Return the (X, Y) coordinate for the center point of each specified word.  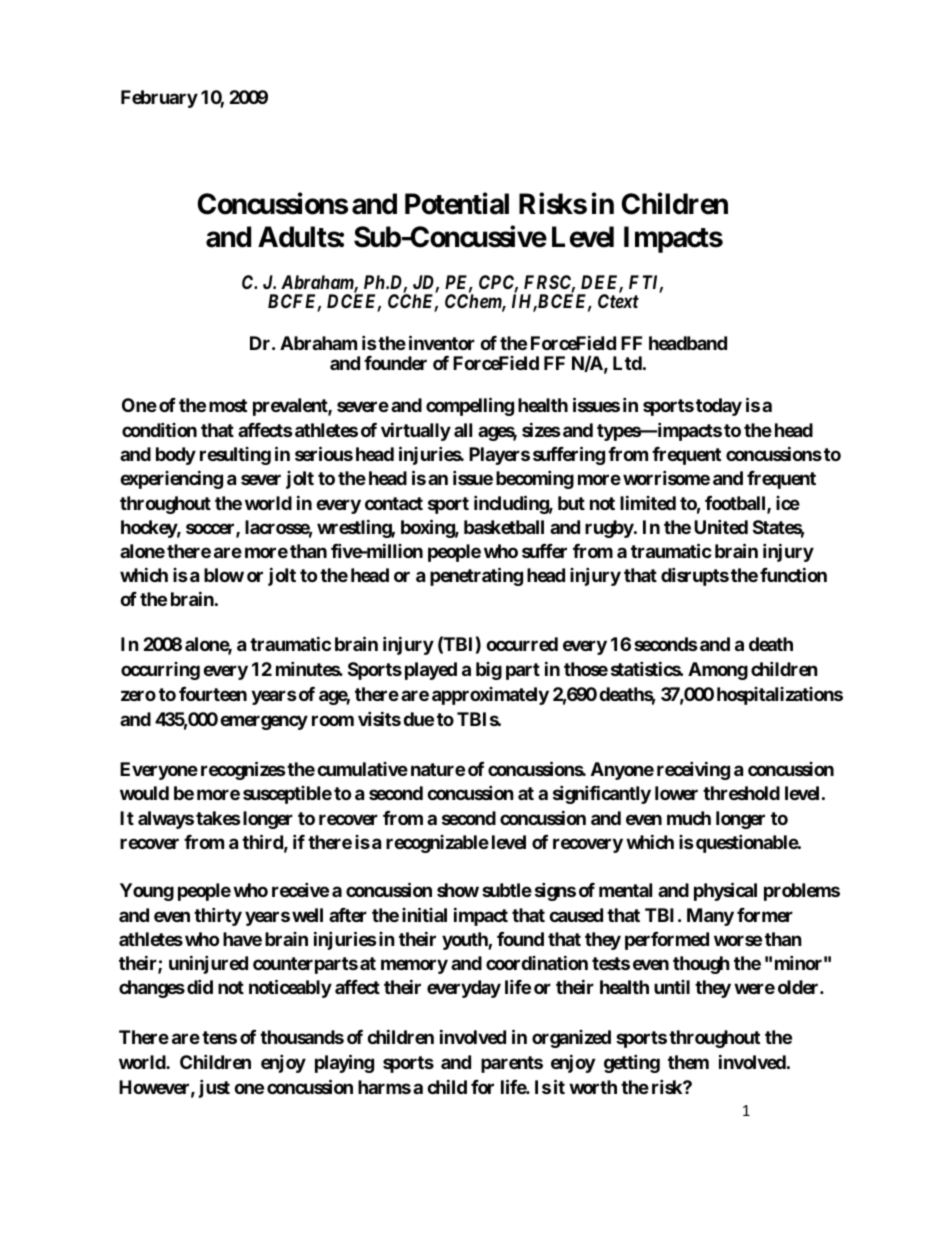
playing (344, 1063)
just (214, 1088)
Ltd (627, 363)
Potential (457, 204)
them (688, 1062)
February (159, 99)
